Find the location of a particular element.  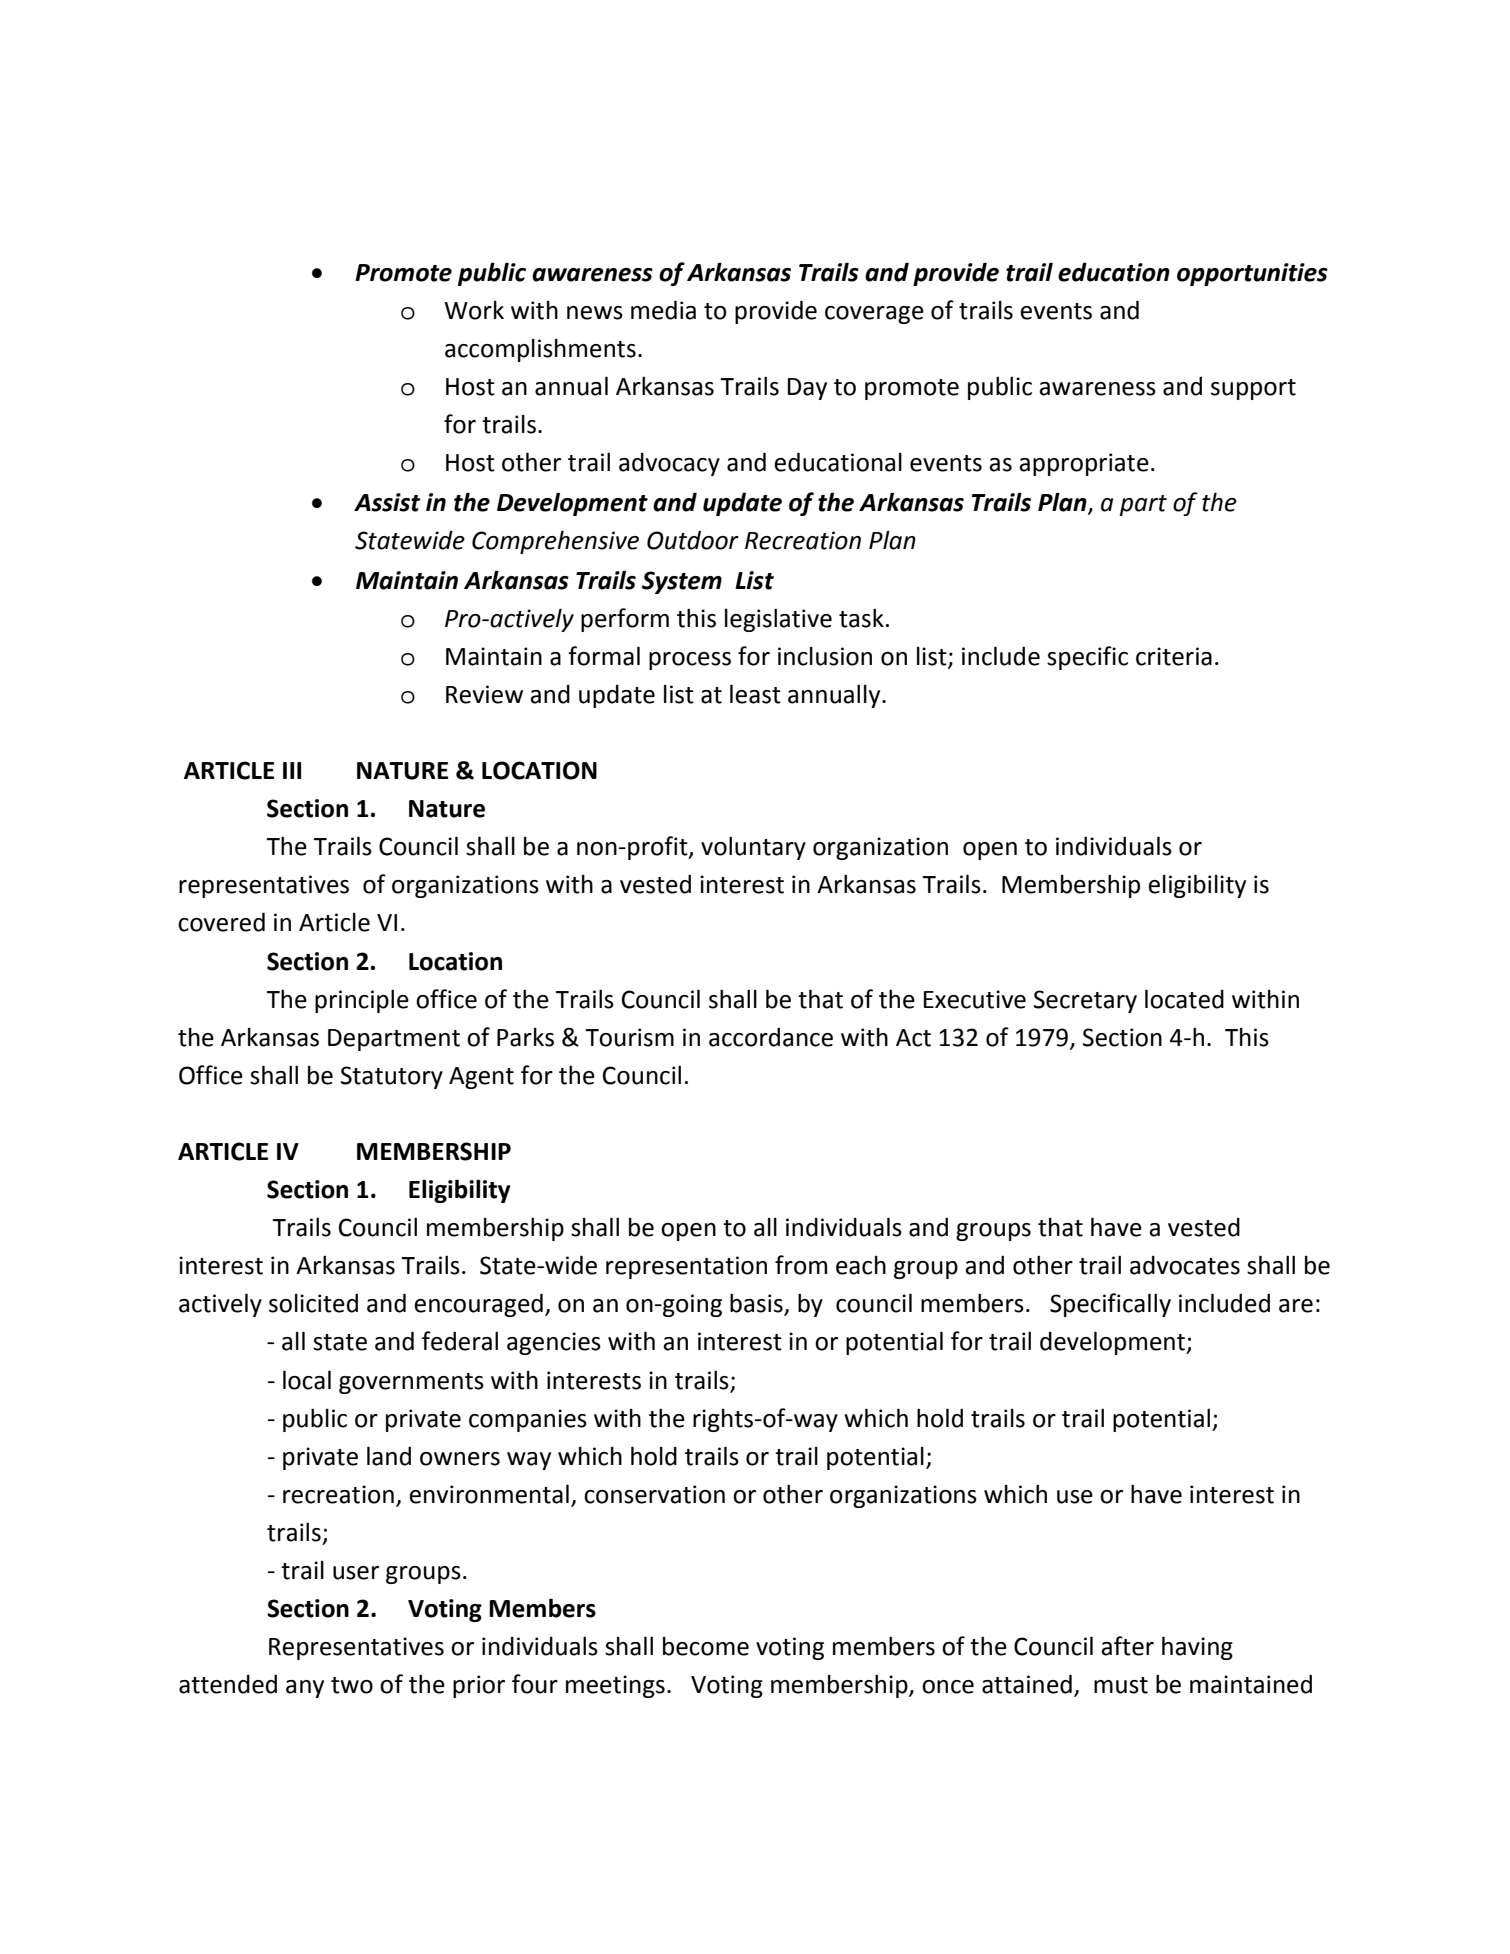

accordance is located at coordinates (771, 1037).
